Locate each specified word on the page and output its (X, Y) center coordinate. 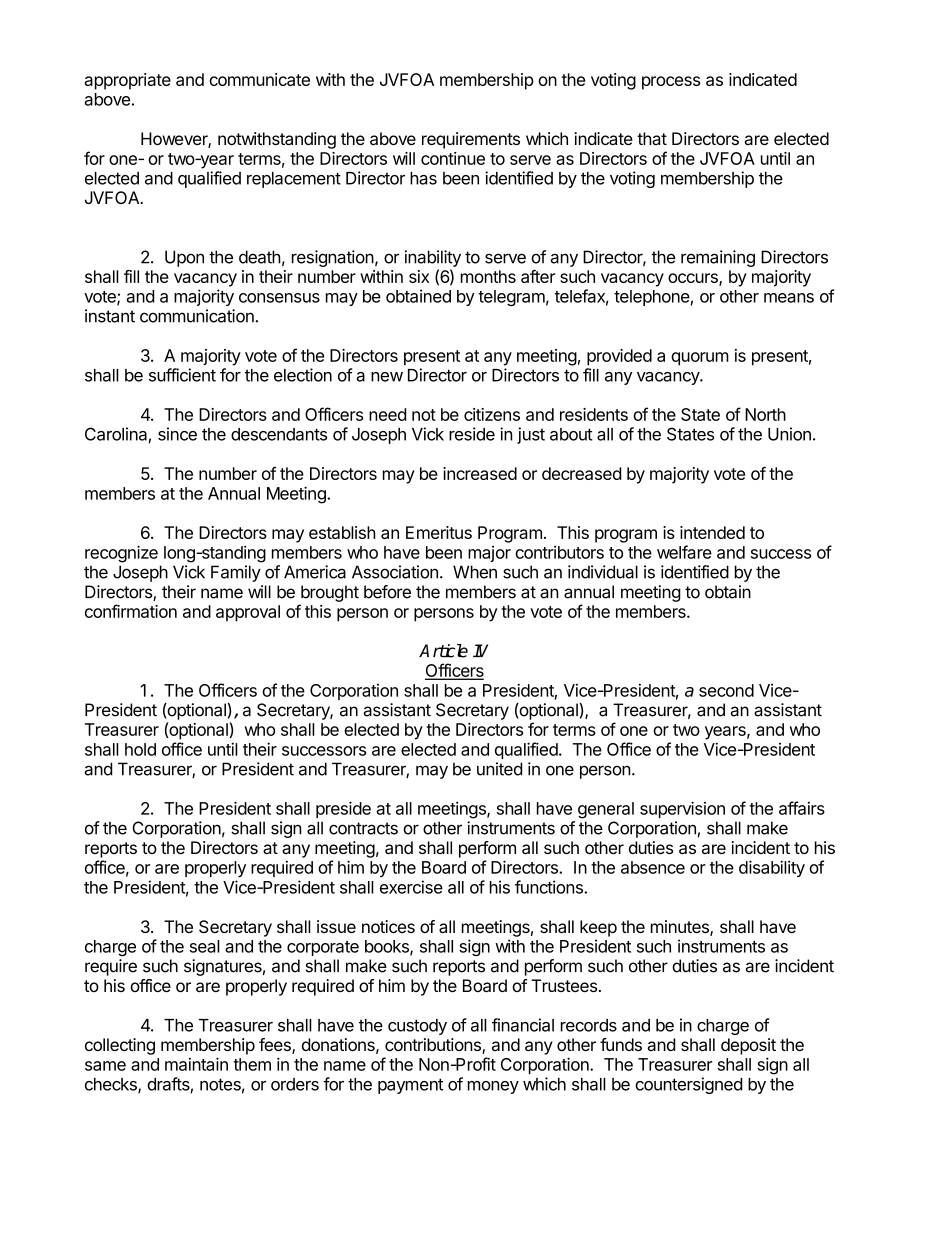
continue (453, 158)
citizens (492, 414)
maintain (196, 1064)
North (765, 414)
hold (140, 749)
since (177, 434)
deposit (748, 1046)
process (671, 83)
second (726, 690)
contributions (434, 1046)
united (499, 769)
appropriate (128, 81)
